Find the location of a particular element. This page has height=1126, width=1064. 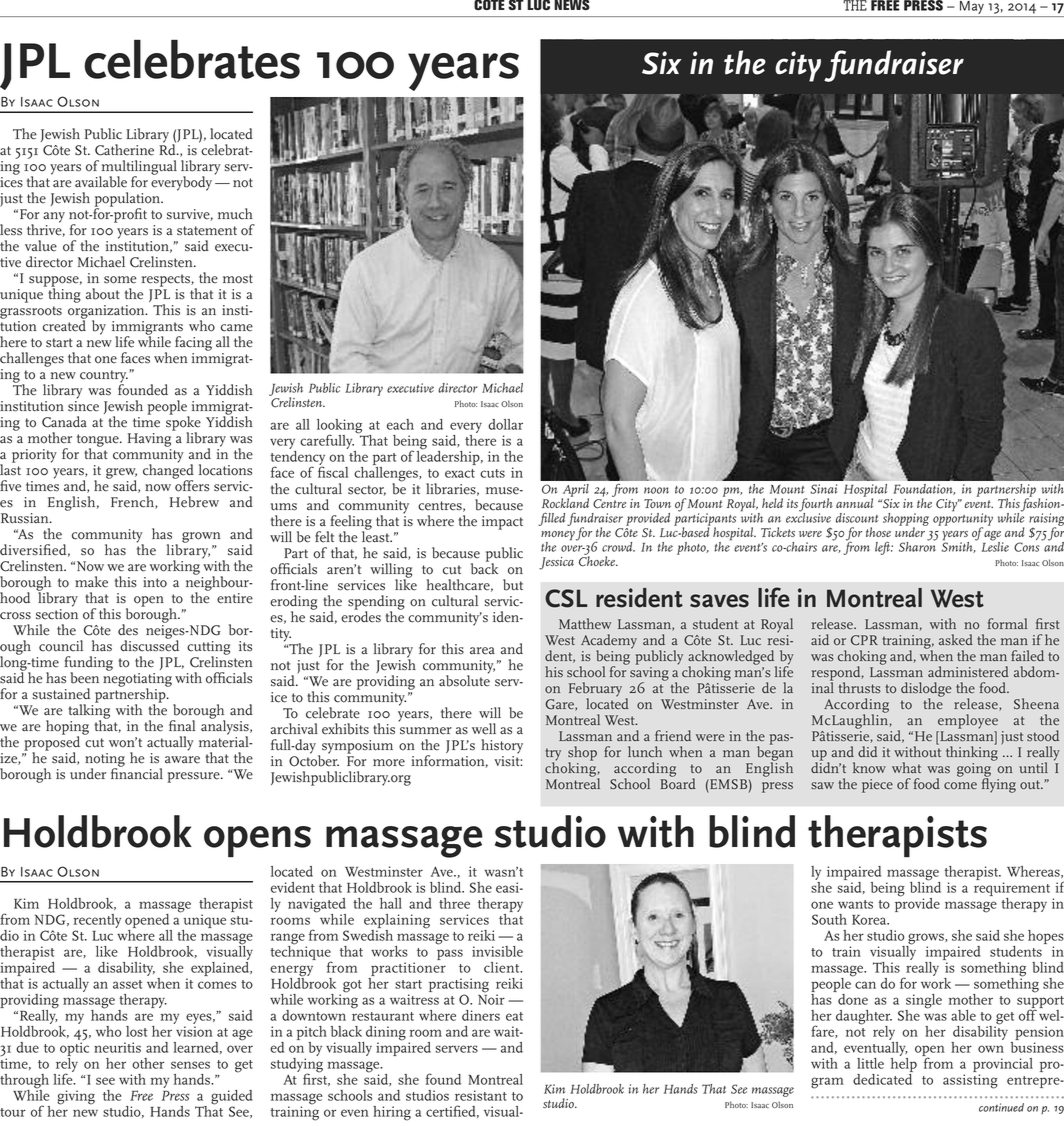

COTE is located at coordinates (489, 5).
